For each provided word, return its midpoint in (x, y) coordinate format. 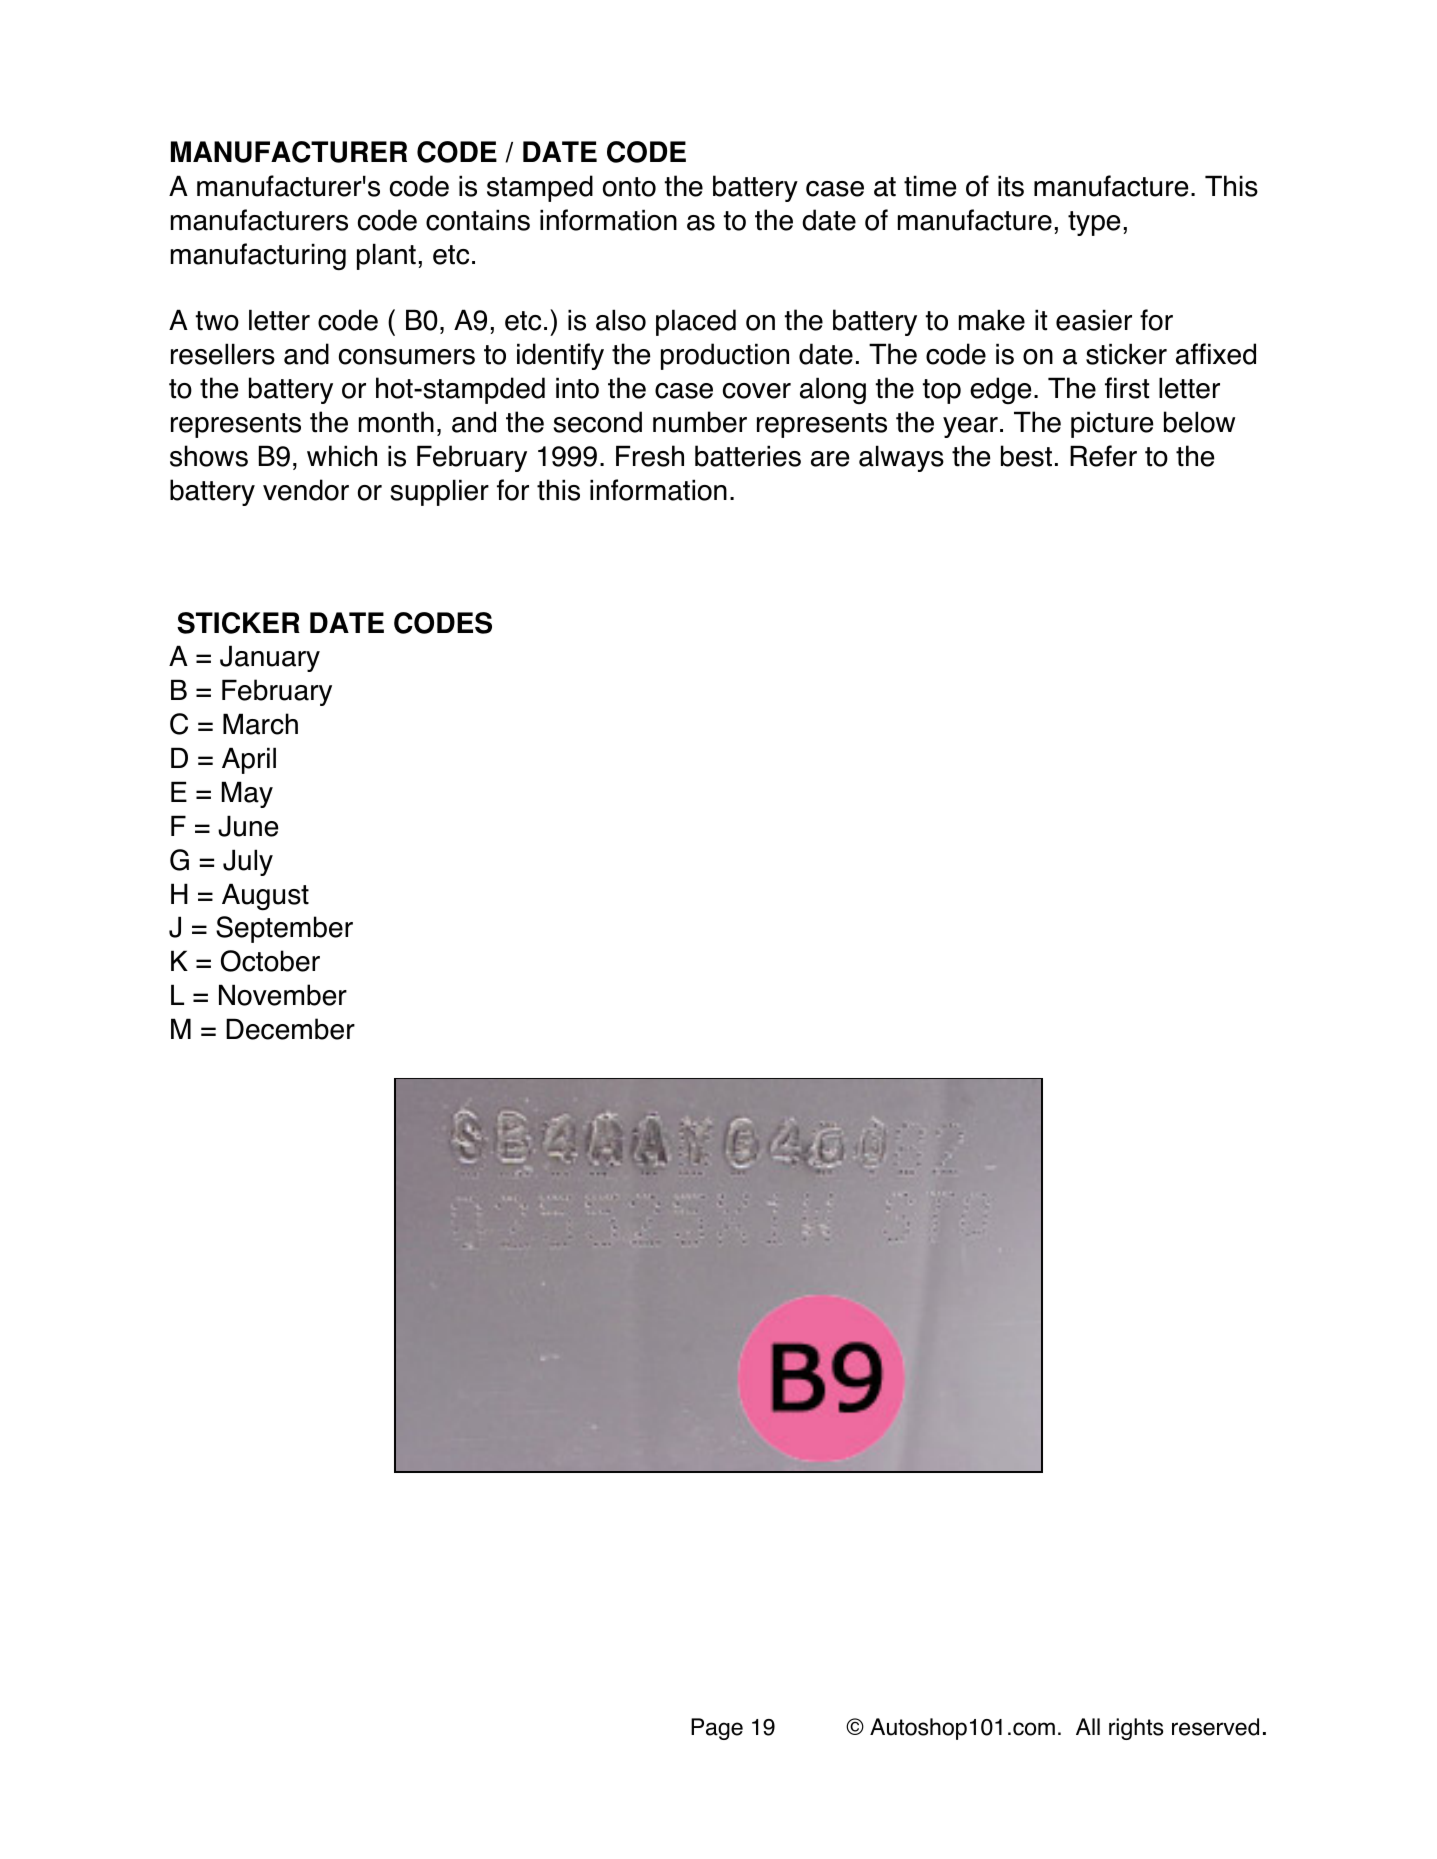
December (290, 1029)
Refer (1103, 456)
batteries (748, 456)
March (260, 724)
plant (386, 256)
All (1088, 1726)
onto (629, 187)
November (283, 995)
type (1094, 223)
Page (717, 1729)
